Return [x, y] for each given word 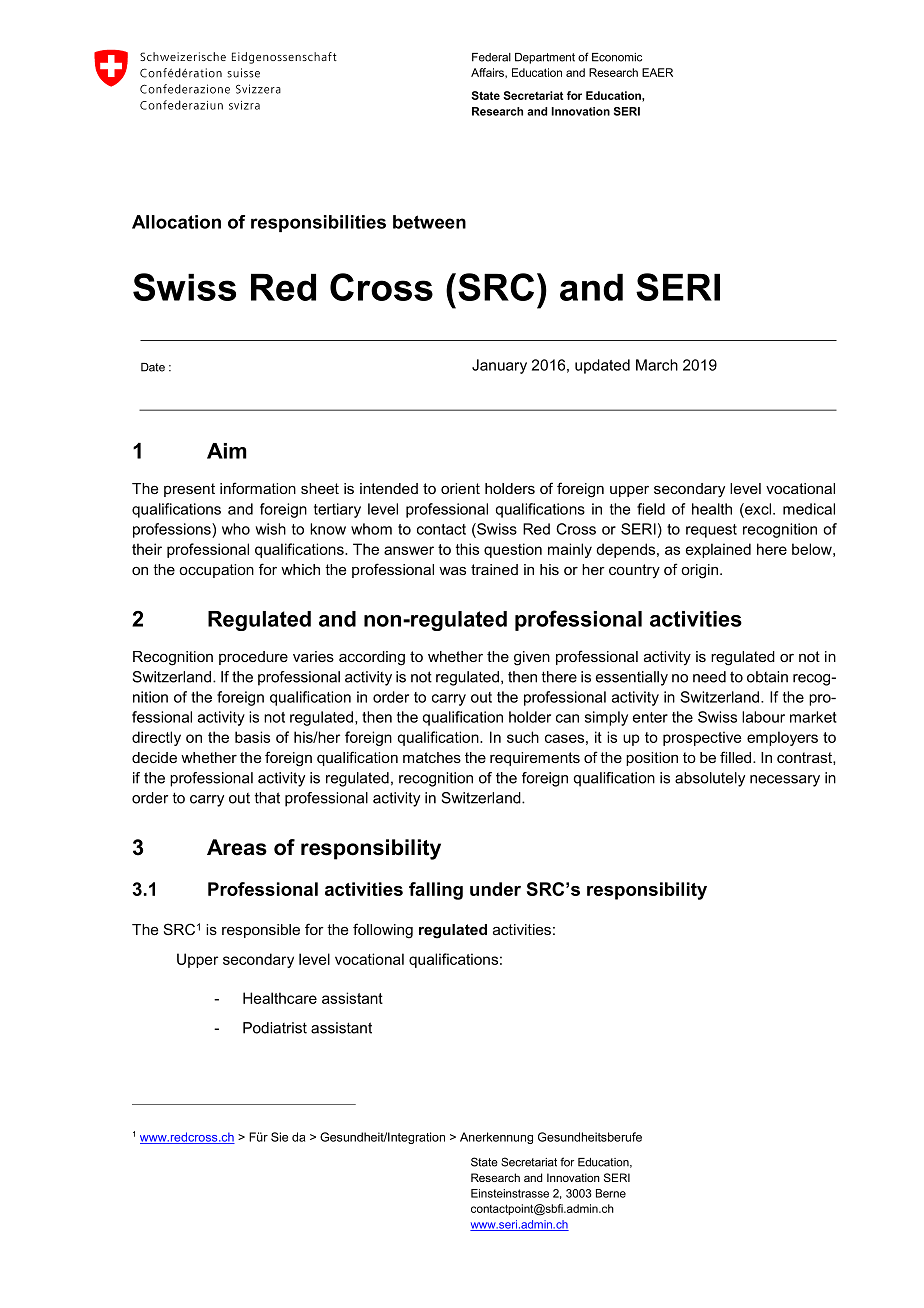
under [495, 889]
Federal [491, 57]
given [532, 658]
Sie [279, 1137]
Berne [611, 1193]
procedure [253, 658]
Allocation [176, 222]
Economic [617, 57]
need [709, 677]
